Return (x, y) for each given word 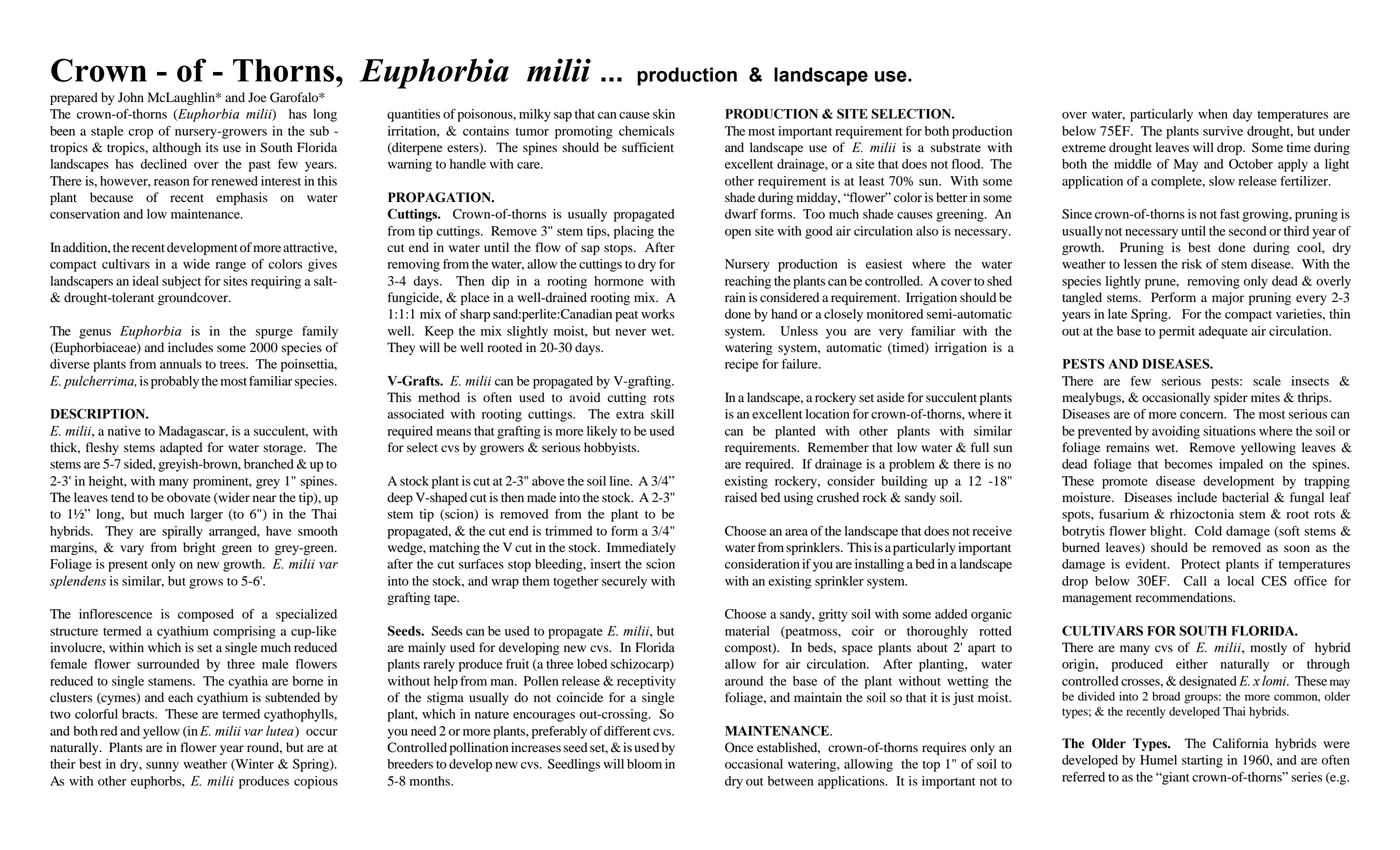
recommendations (1185, 597)
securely (624, 582)
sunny (162, 767)
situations (1229, 431)
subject (181, 282)
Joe (257, 97)
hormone (619, 281)
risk (1192, 264)
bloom (644, 764)
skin (664, 114)
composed (206, 615)
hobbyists (611, 448)
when (1213, 114)
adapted (181, 448)
